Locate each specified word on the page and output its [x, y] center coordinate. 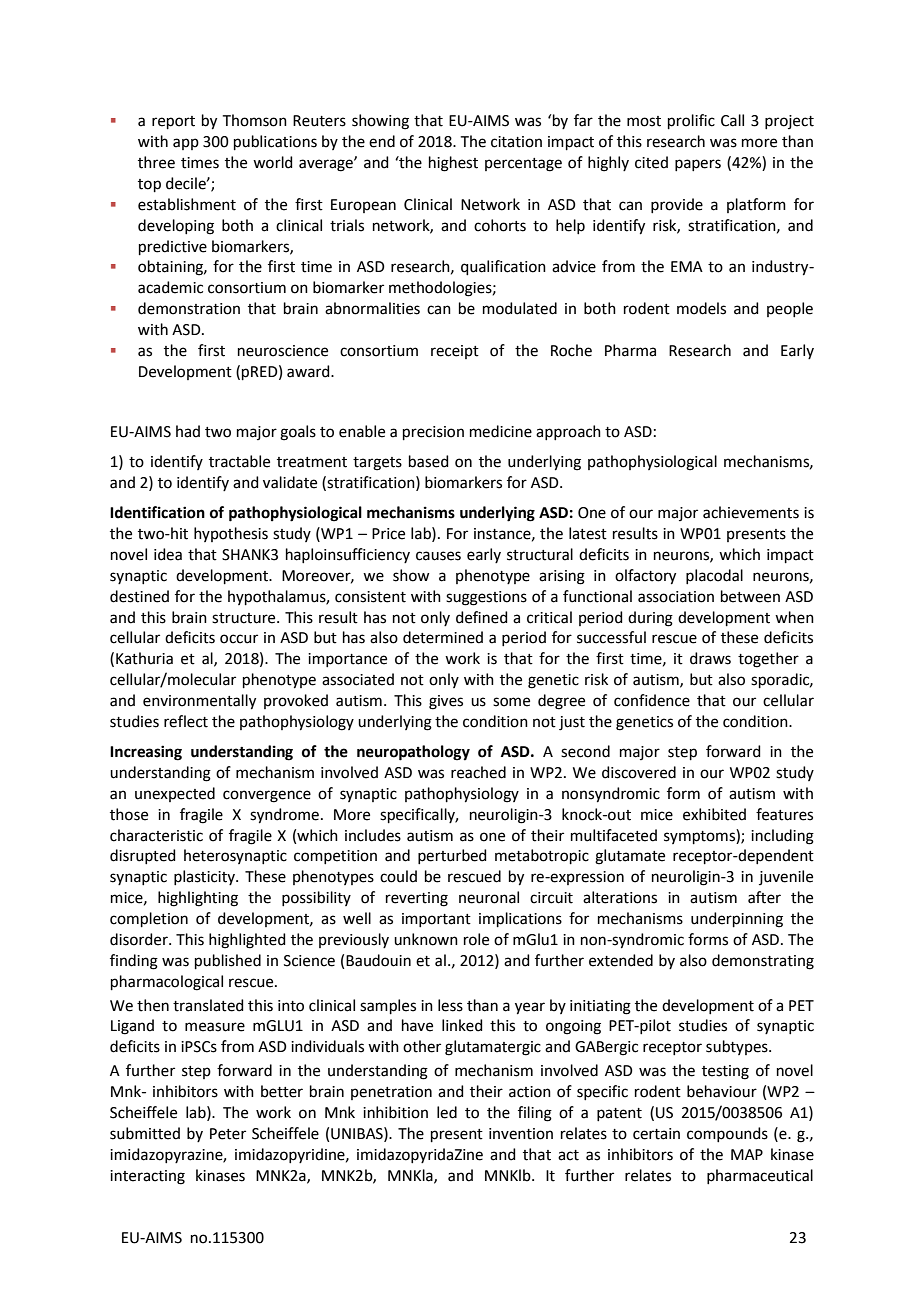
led [447, 1112]
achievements [751, 512]
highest [453, 164]
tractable [239, 461]
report [173, 122]
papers [698, 165]
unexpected [175, 794]
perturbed [452, 856]
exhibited [714, 814]
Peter [228, 1134]
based [429, 461]
